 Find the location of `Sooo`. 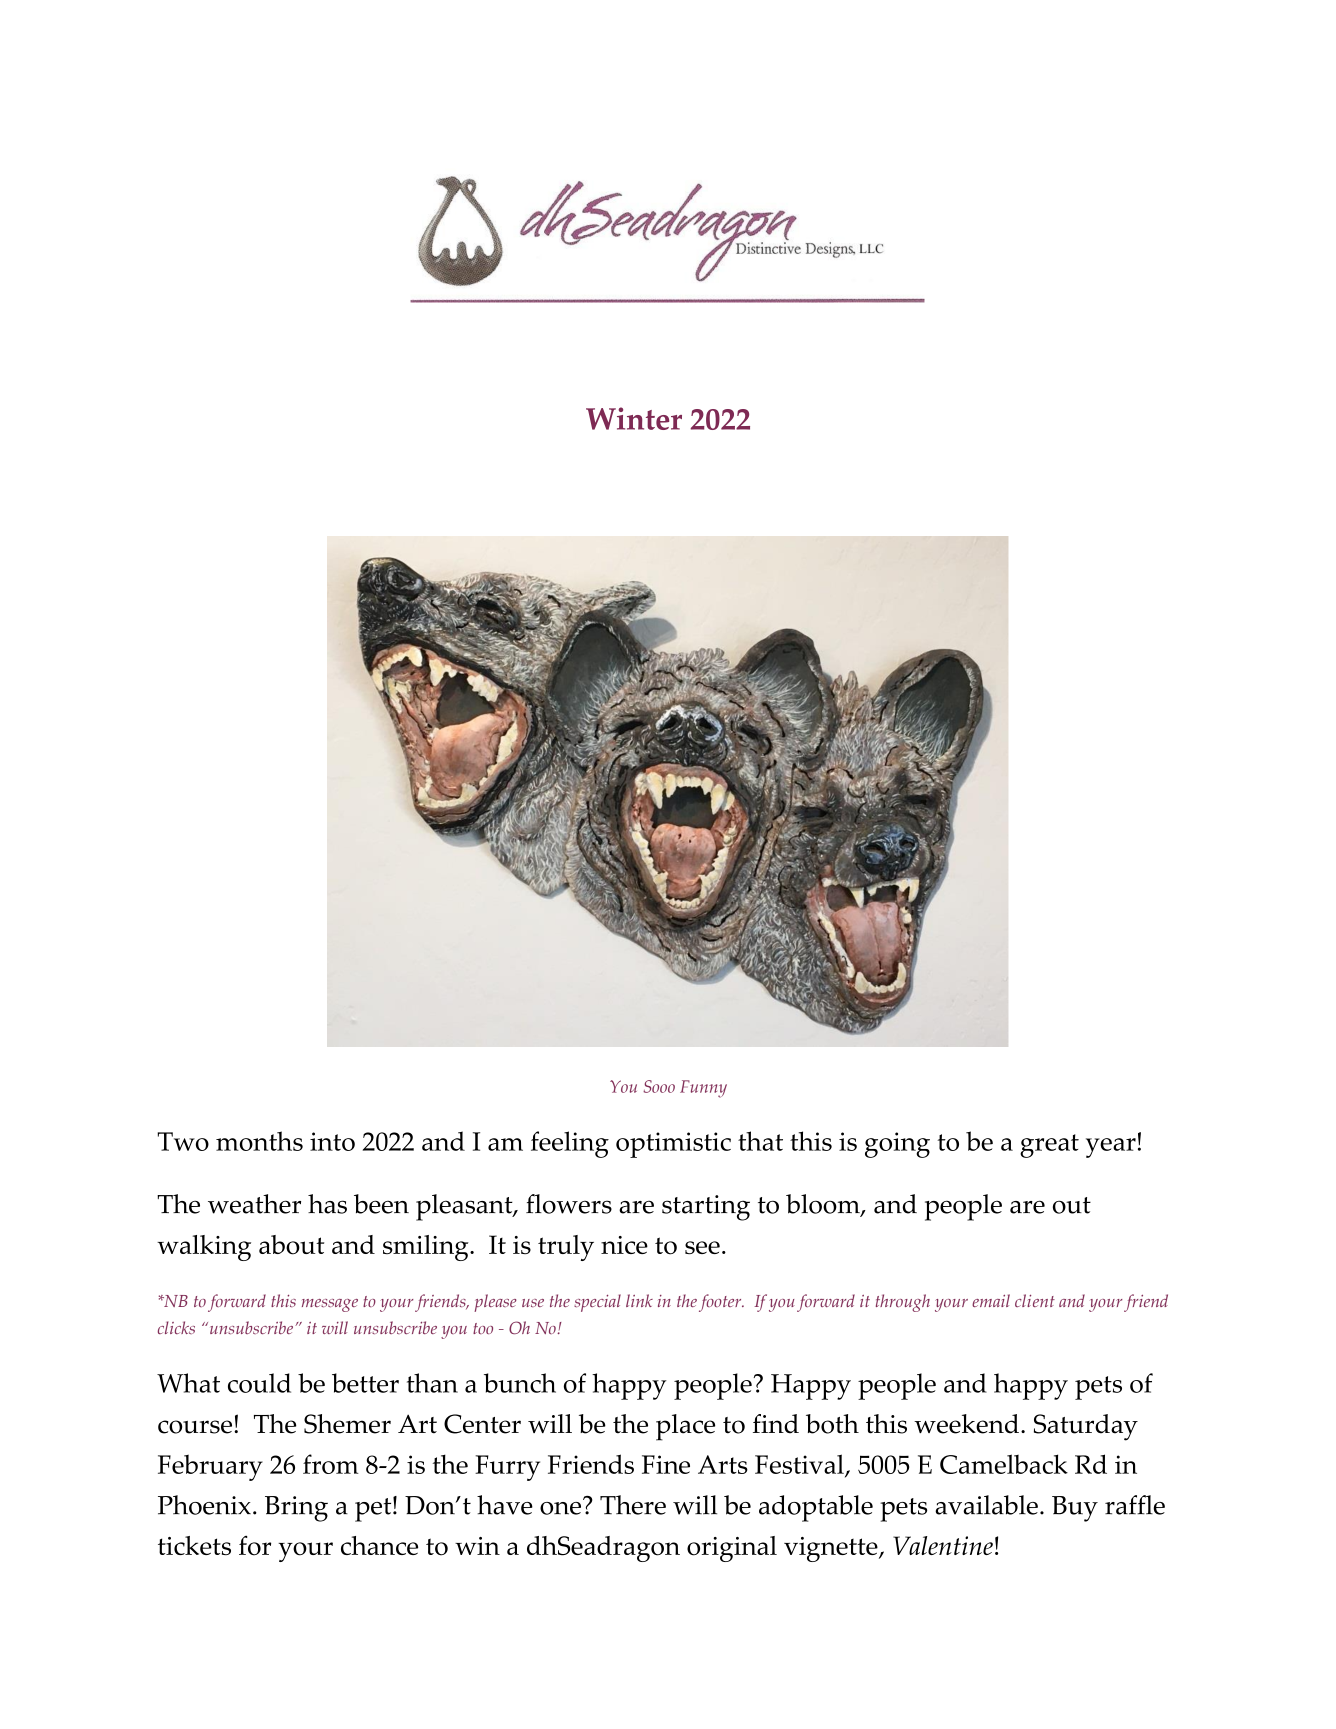

Sooo is located at coordinates (659, 1086).
